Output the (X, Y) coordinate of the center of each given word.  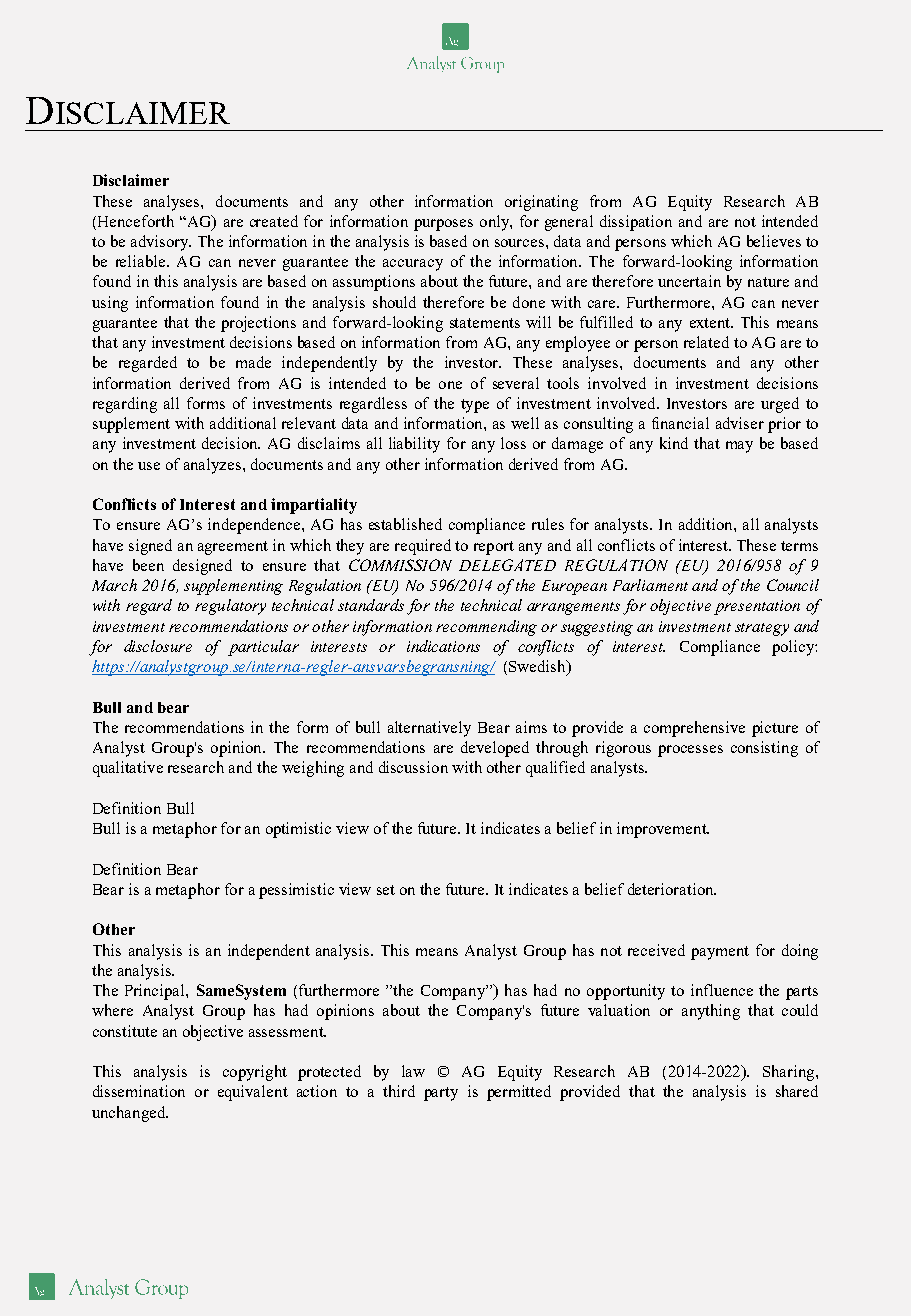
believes (774, 241)
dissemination (139, 1091)
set (386, 890)
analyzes (212, 466)
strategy (762, 629)
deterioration (672, 889)
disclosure (158, 646)
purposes (443, 225)
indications (443, 646)
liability (414, 445)
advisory (161, 243)
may (739, 447)
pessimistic (296, 891)
